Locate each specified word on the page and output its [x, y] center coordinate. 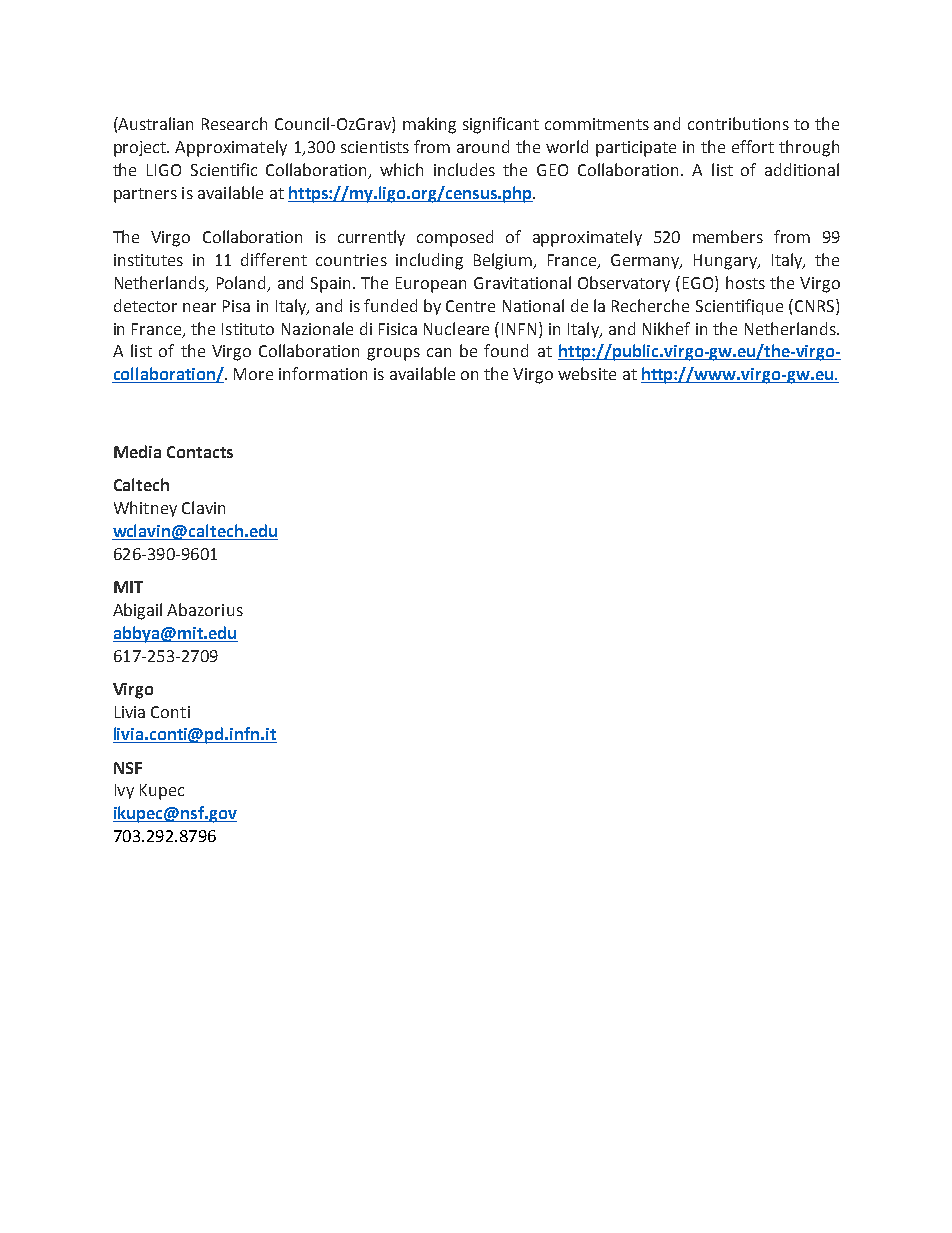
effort [753, 146]
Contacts [200, 452]
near [199, 307]
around [483, 146]
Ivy [124, 791]
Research [234, 123]
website [587, 373]
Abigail [137, 611]
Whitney [145, 509]
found [506, 350]
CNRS [816, 307]
